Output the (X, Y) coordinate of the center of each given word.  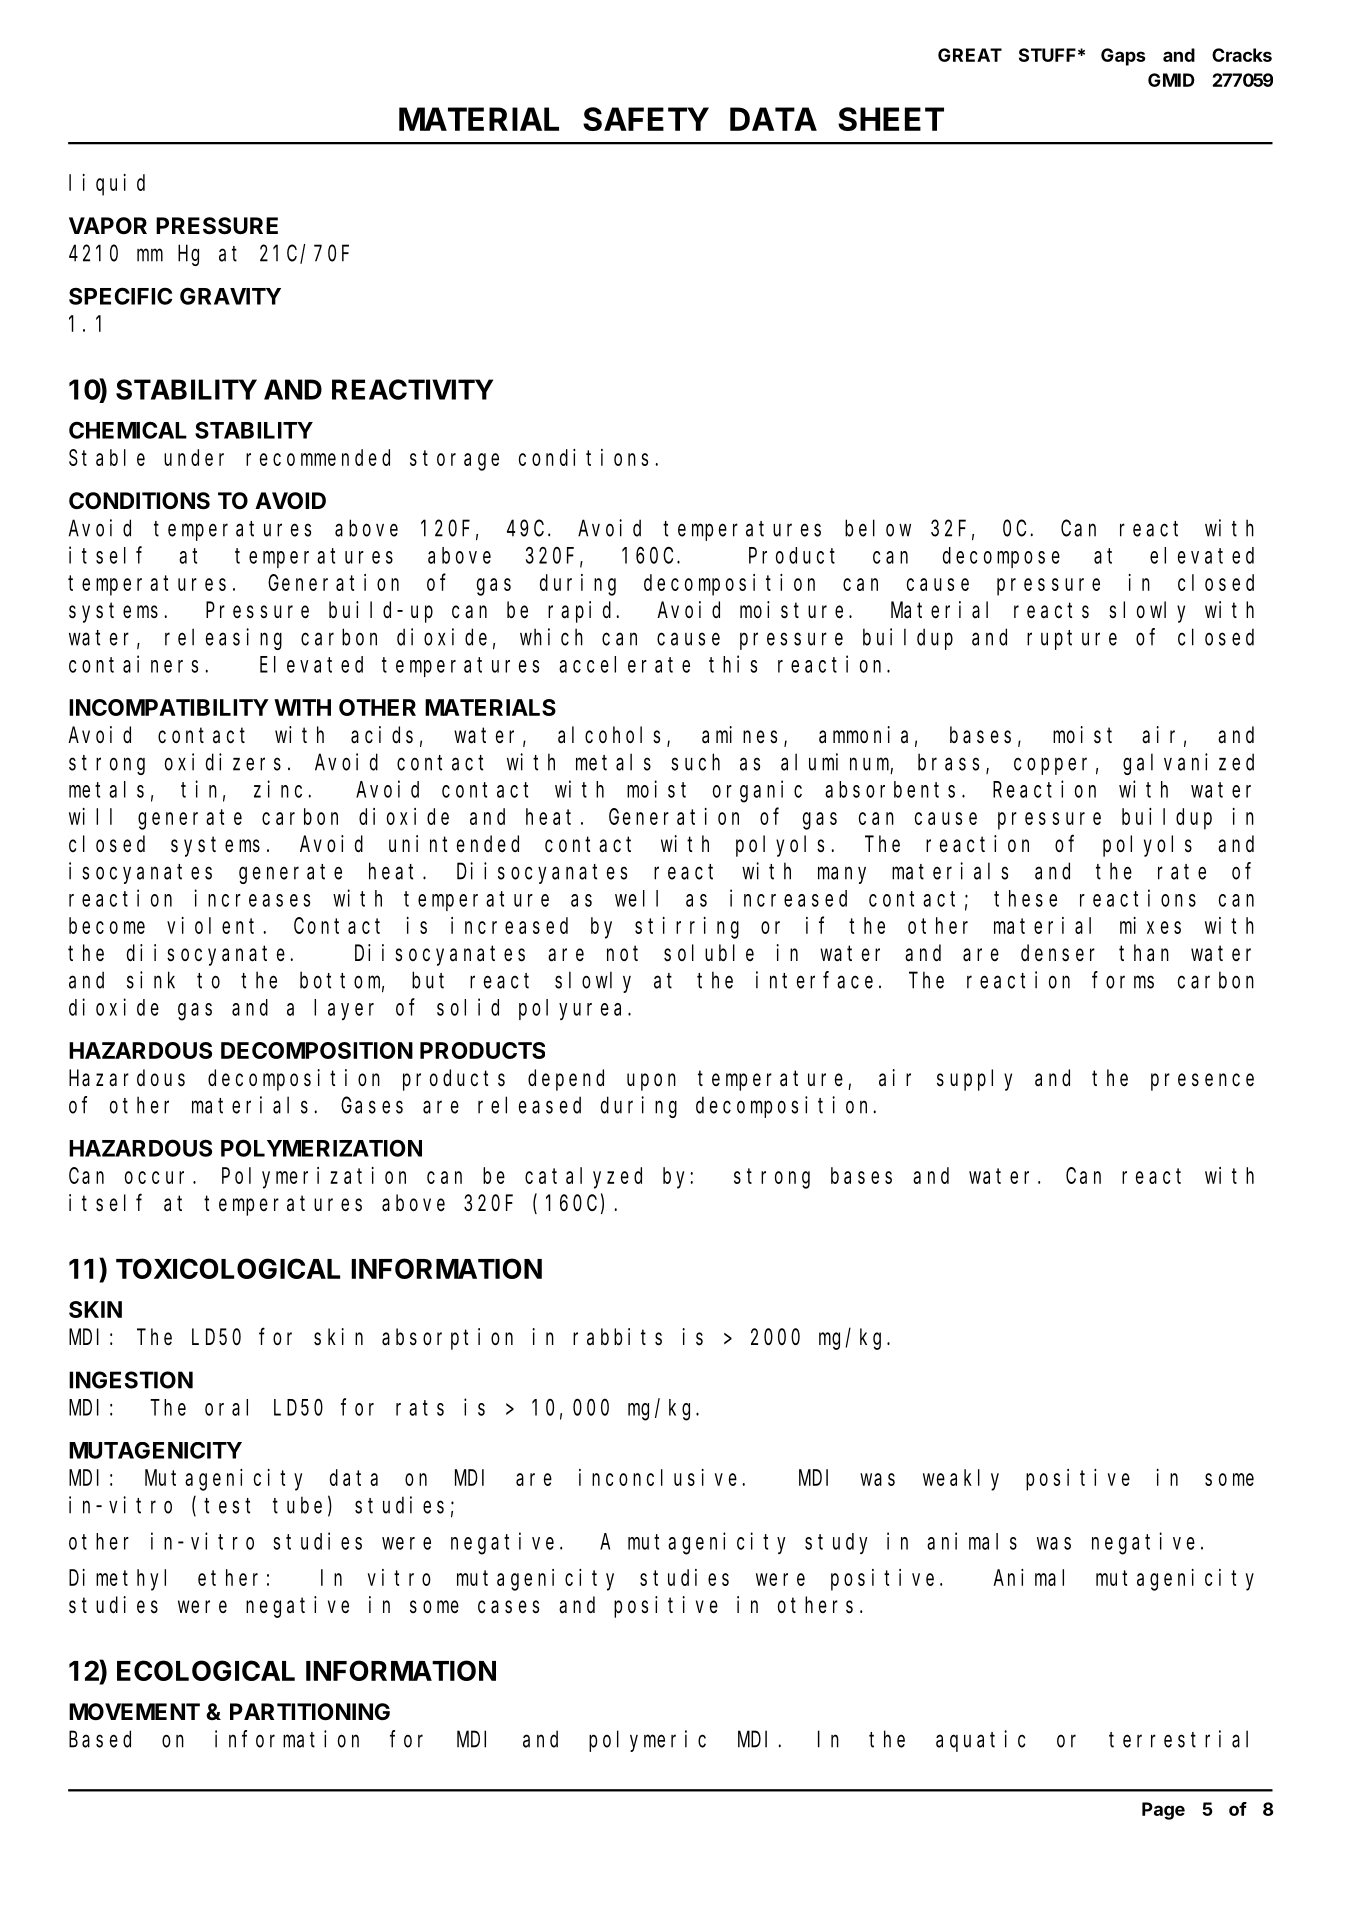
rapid (582, 612)
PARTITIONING (310, 1712)
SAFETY (646, 119)
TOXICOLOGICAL (228, 1268)
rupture (1072, 640)
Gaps (1123, 57)
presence (1202, 1082)
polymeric (647, 1741)
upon (651, 1082)
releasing (223, 639)
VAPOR (108, 226)
